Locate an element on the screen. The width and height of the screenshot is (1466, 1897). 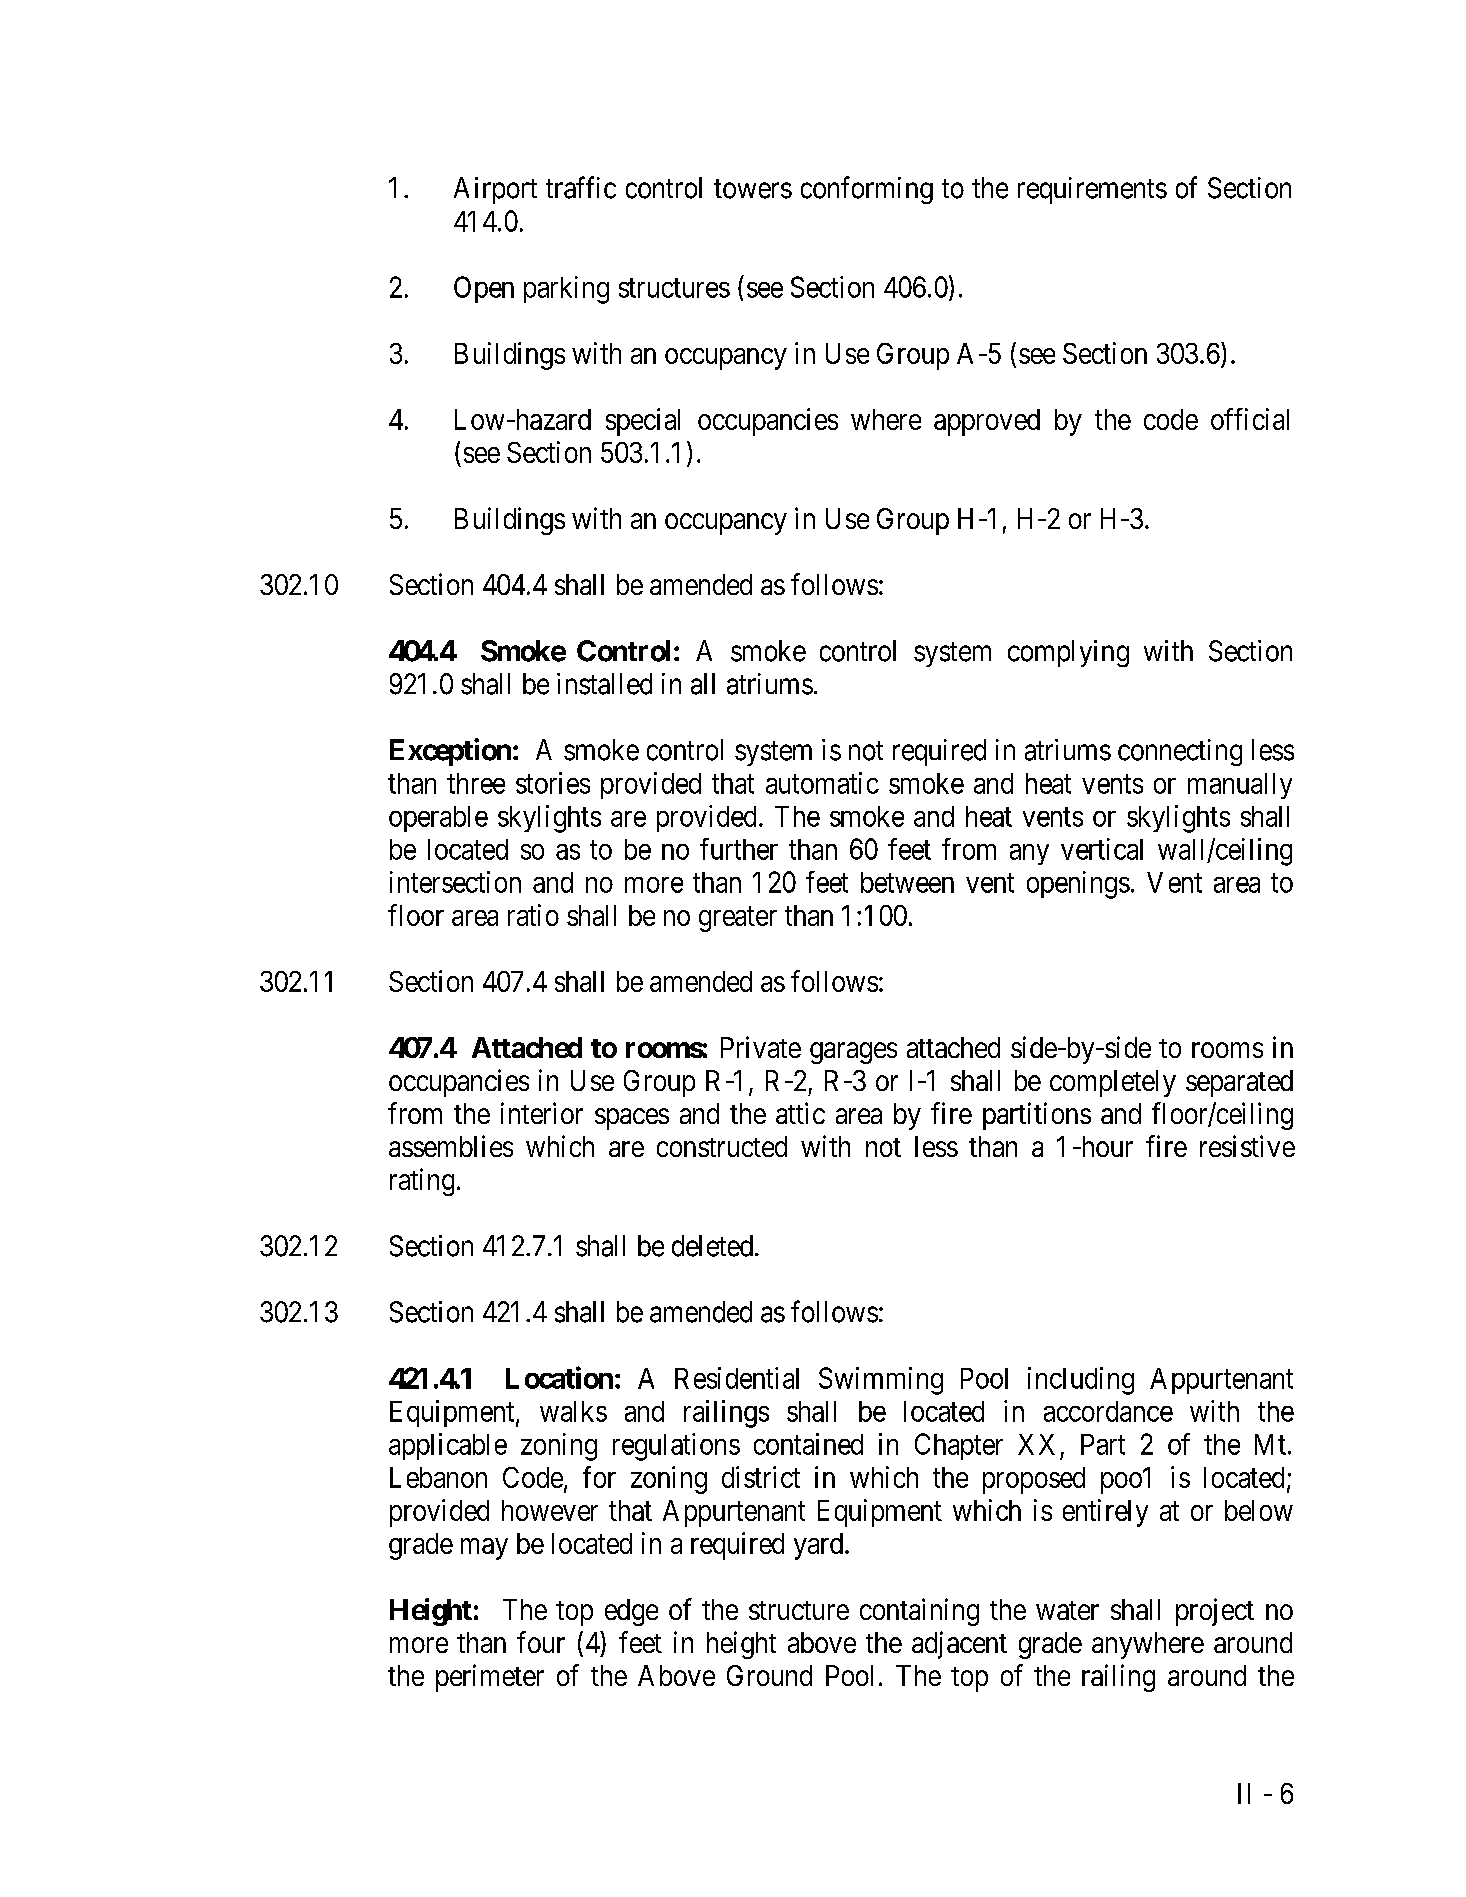
Airport is located at coordinates (495, 190).
